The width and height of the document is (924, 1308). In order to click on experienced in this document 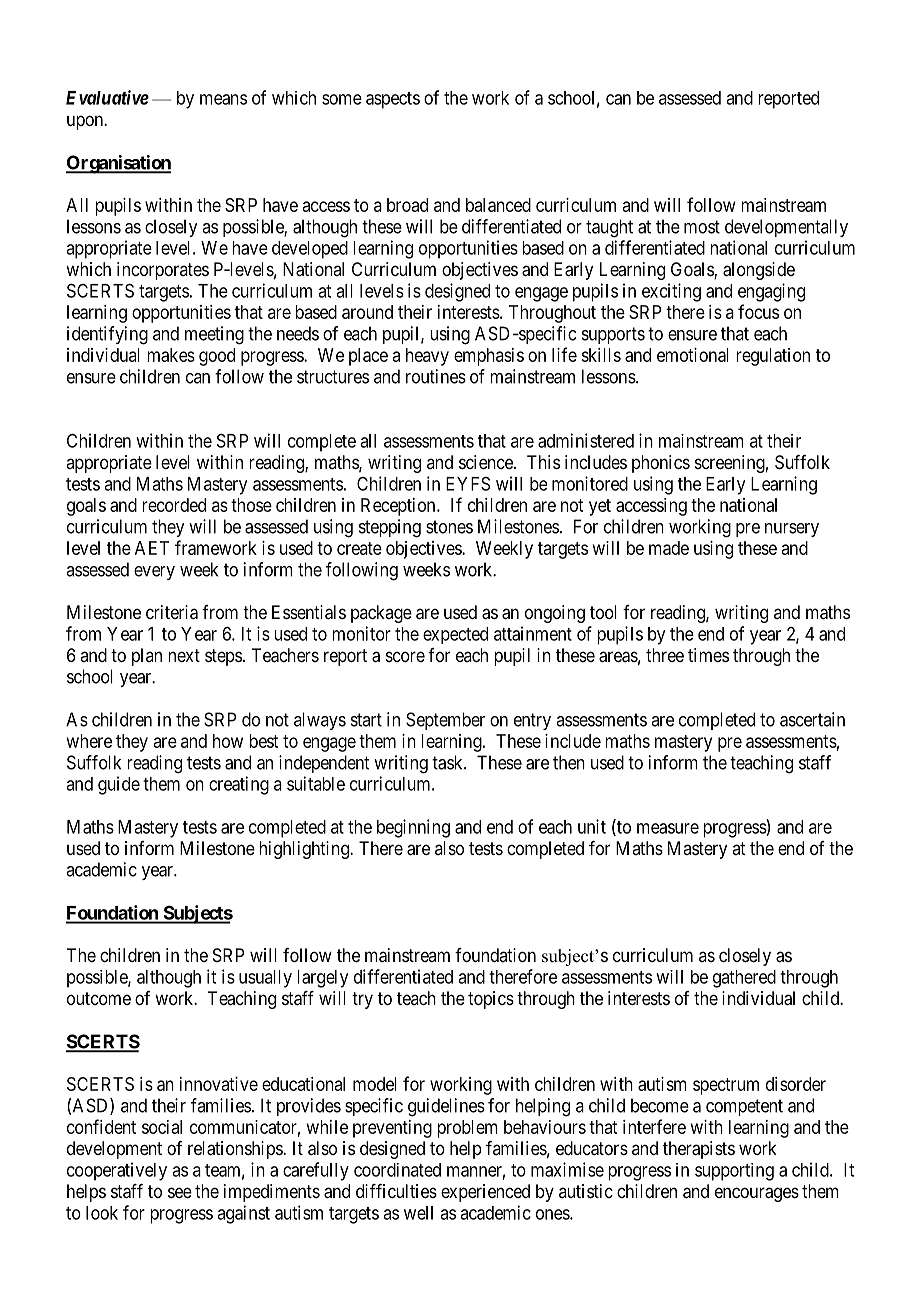, I will do `click(485, 1193)`.
